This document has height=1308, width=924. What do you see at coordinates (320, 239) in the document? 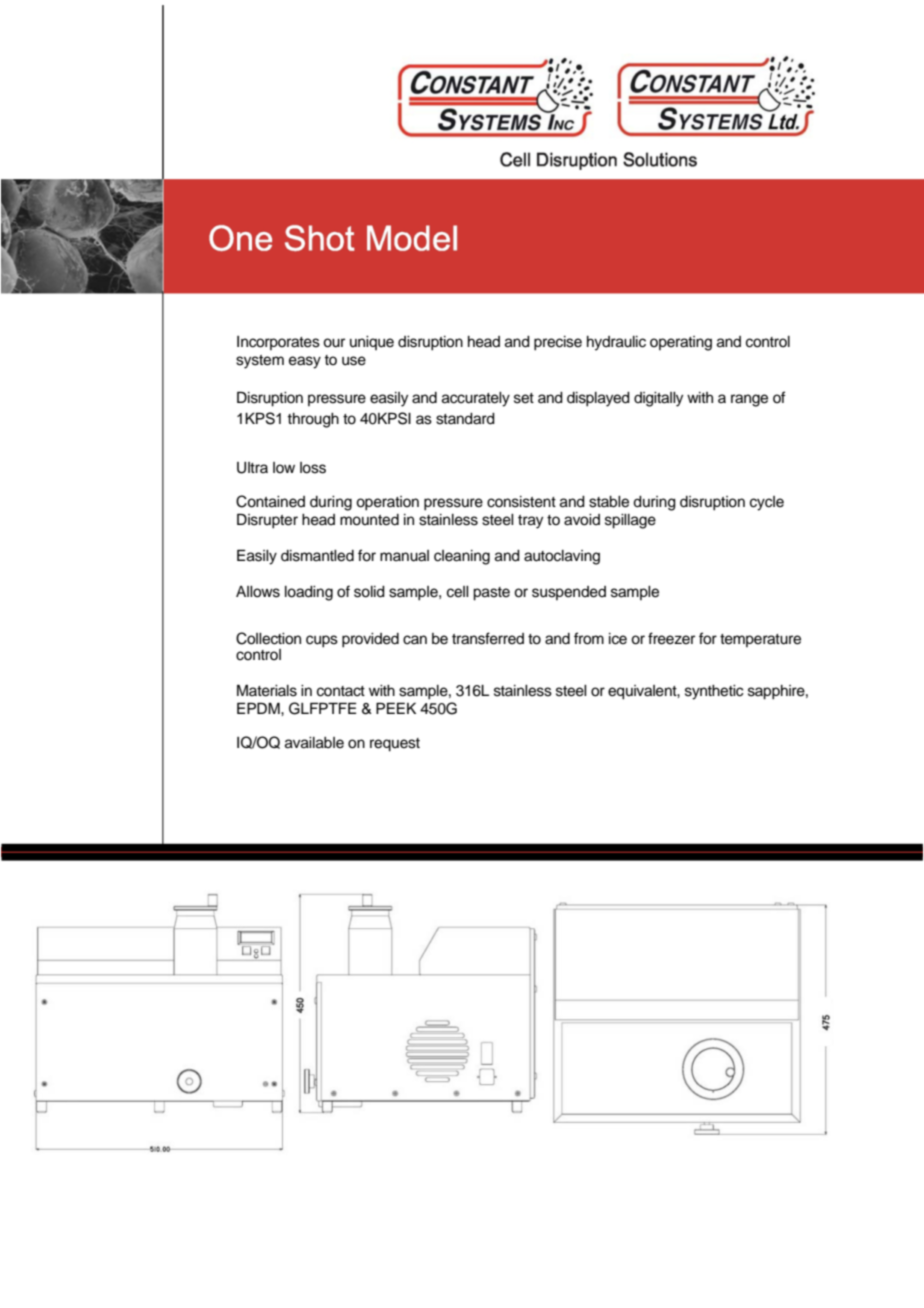
I see `Shot` at bounding box center [320, 239].
